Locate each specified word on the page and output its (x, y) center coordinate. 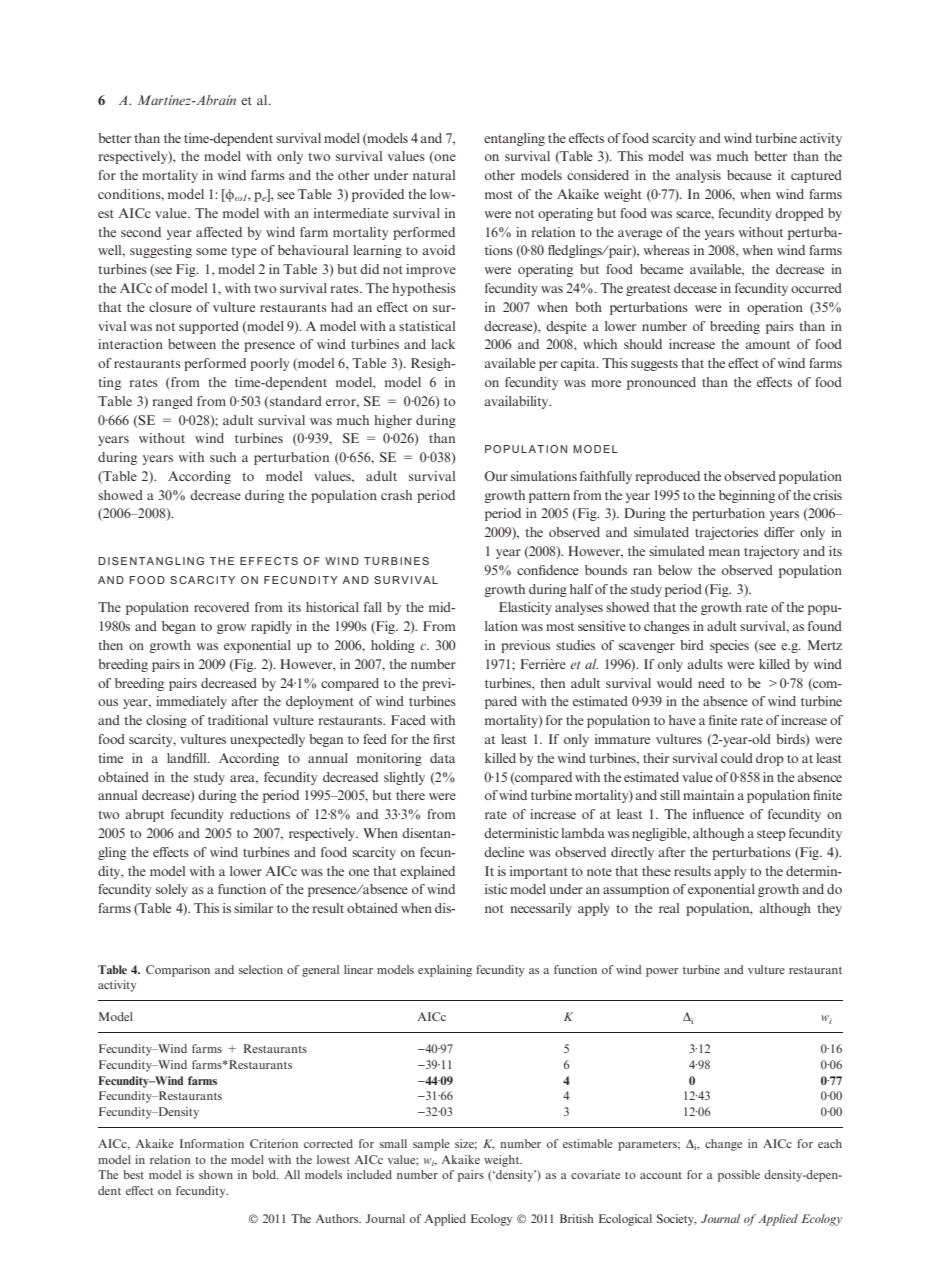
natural (434, 175)
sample (431, 1145)
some (211, 251)
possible (739, 1176)
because (749, 175)
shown (216, 1174)
